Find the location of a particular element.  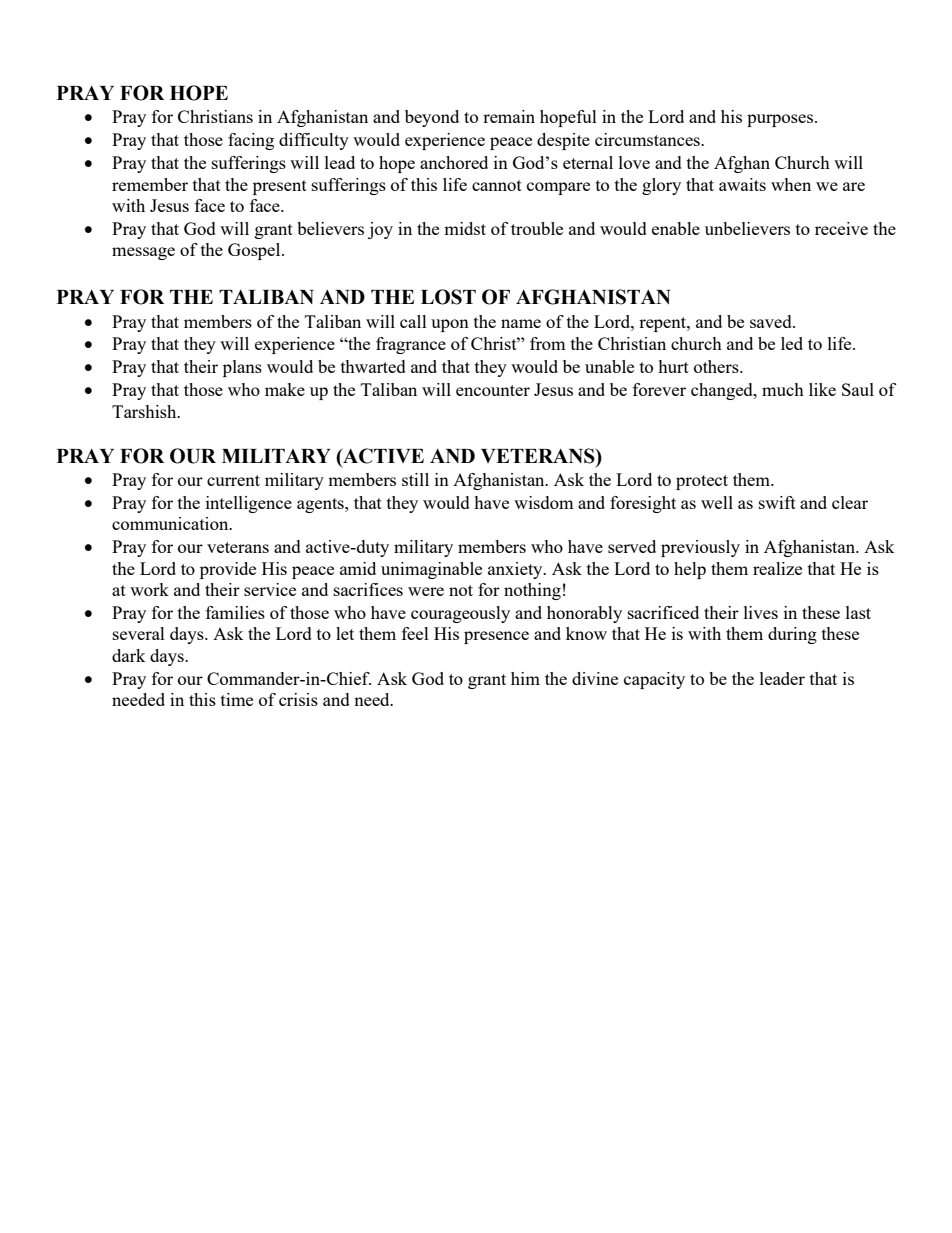

purposes is located at coordinates (781, 120).
